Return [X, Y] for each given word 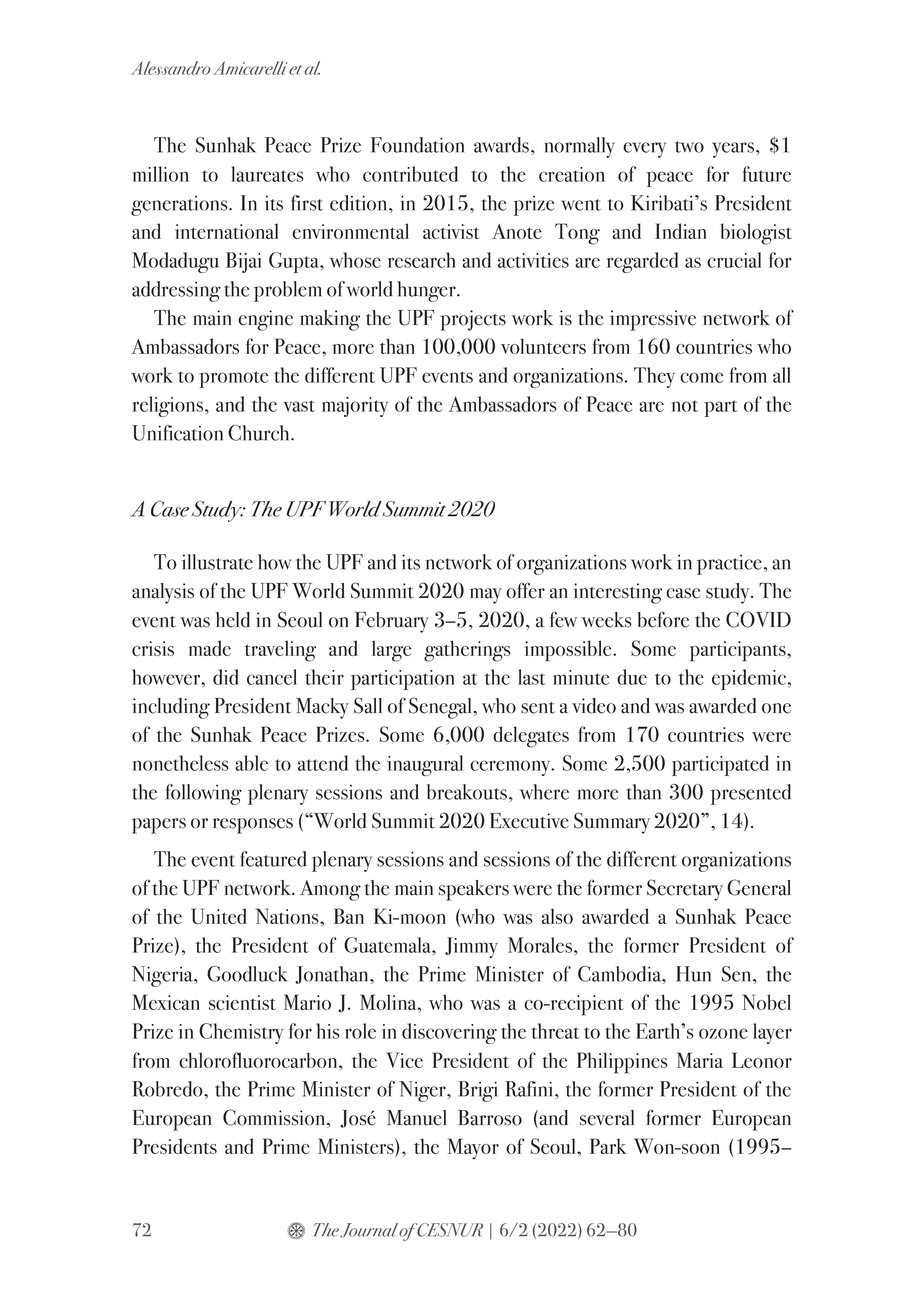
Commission [275, 1118]
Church [260, 433]
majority [355, 407]
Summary [612, 823]
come [701, 377]
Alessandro [170, 68]
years [733, 150]
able [251, 763]
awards [501, 145]
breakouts [467, 792]
